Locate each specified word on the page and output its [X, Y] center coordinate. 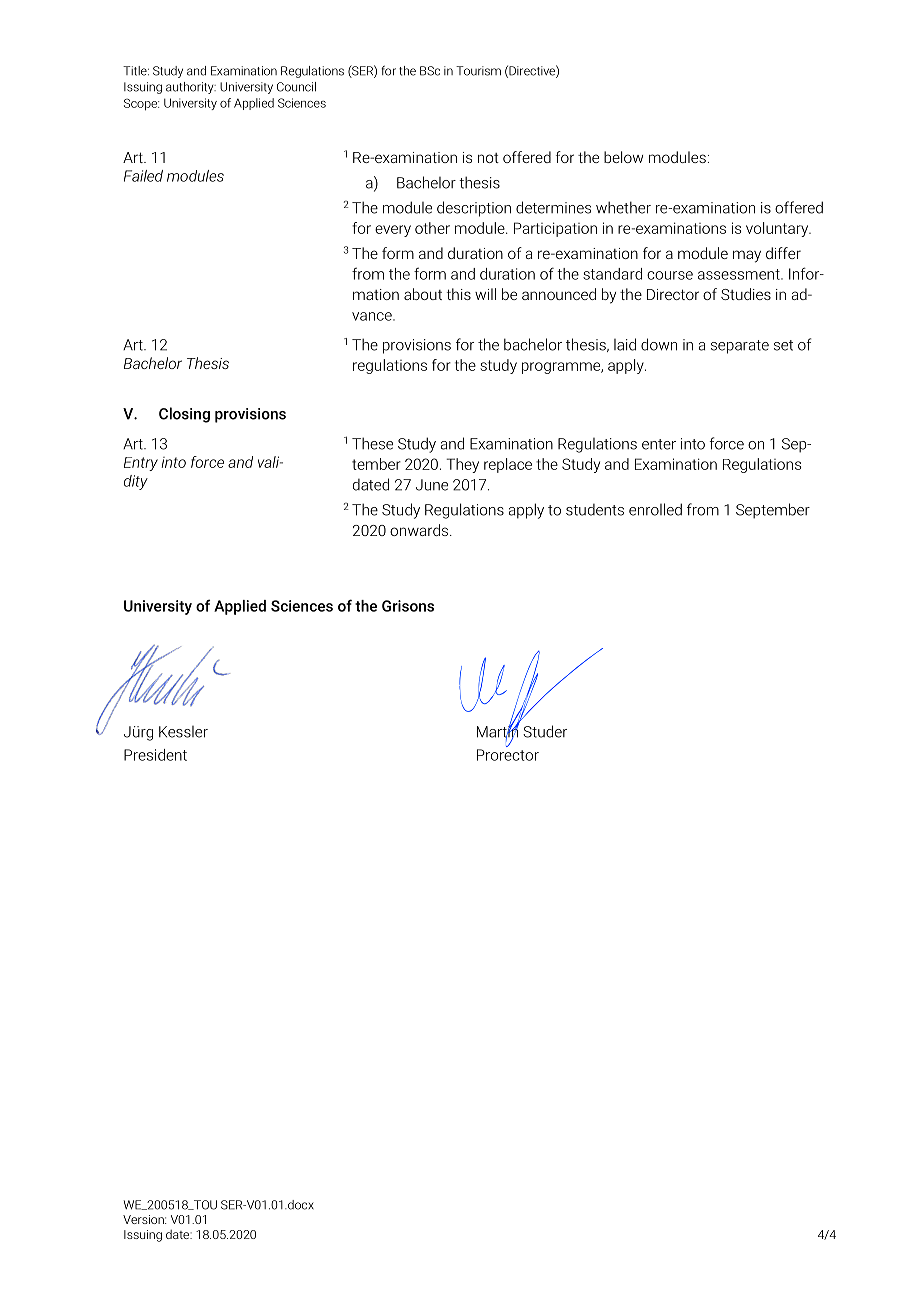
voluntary [778, 229]
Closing [184, 415]
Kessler [183, 732]
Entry [141, 464]
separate [740, 347]
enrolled [655, 509]
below [623, 157]
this [459, 294]
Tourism [478, 71]
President [155, 755]
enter [659, 444]
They [462, 465]
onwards [420, 530]
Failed [143, 176]
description [474, 209]
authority [191, 88]
